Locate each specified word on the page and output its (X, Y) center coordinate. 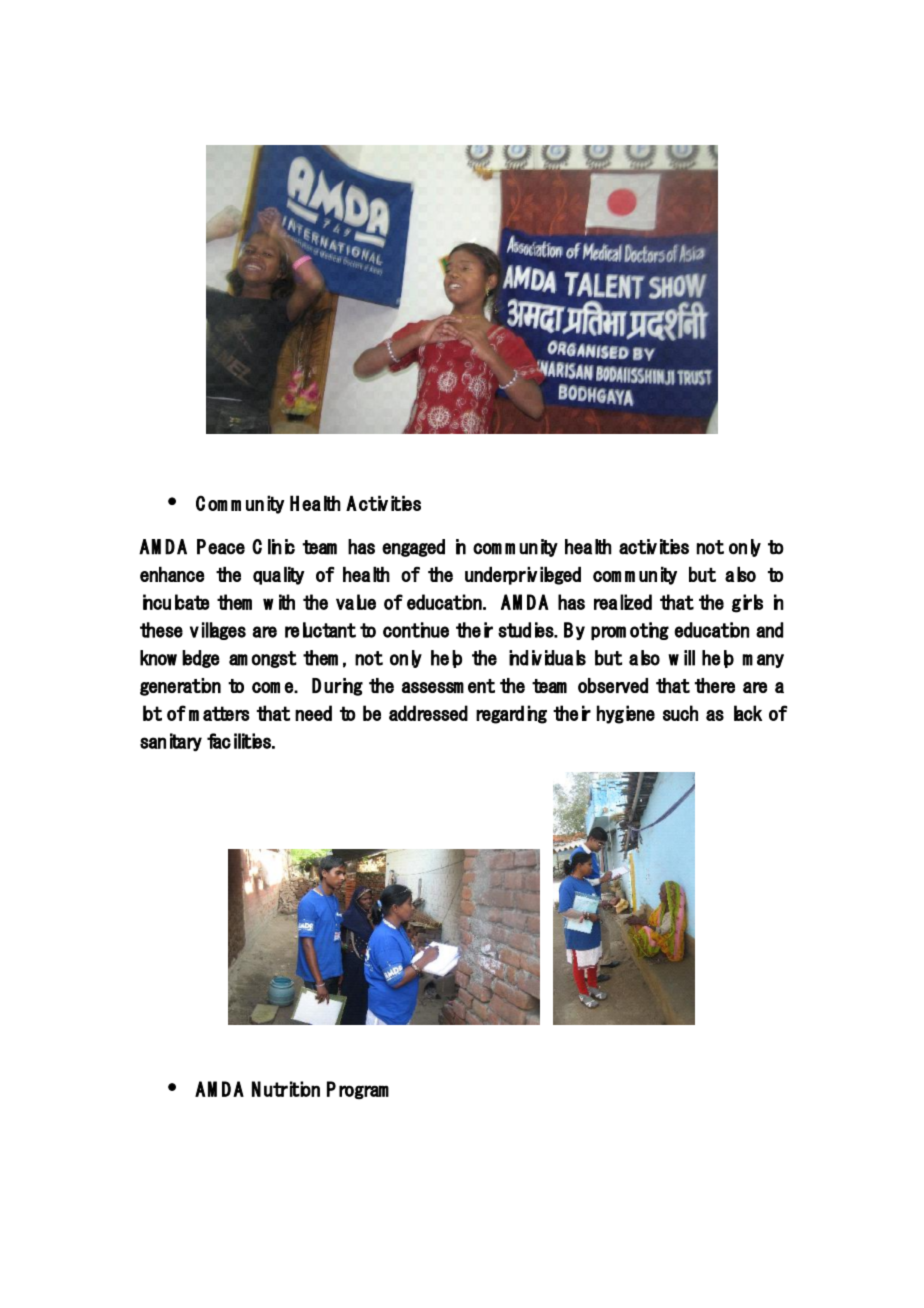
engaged (413, 548)
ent (481, 686)
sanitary (171, 742)
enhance (172, 574)
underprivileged (523, 575)
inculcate (176, 602)
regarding (511, 714)
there (715, 685)
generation (180, 687)
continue (416, 630)
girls (747, 603)
